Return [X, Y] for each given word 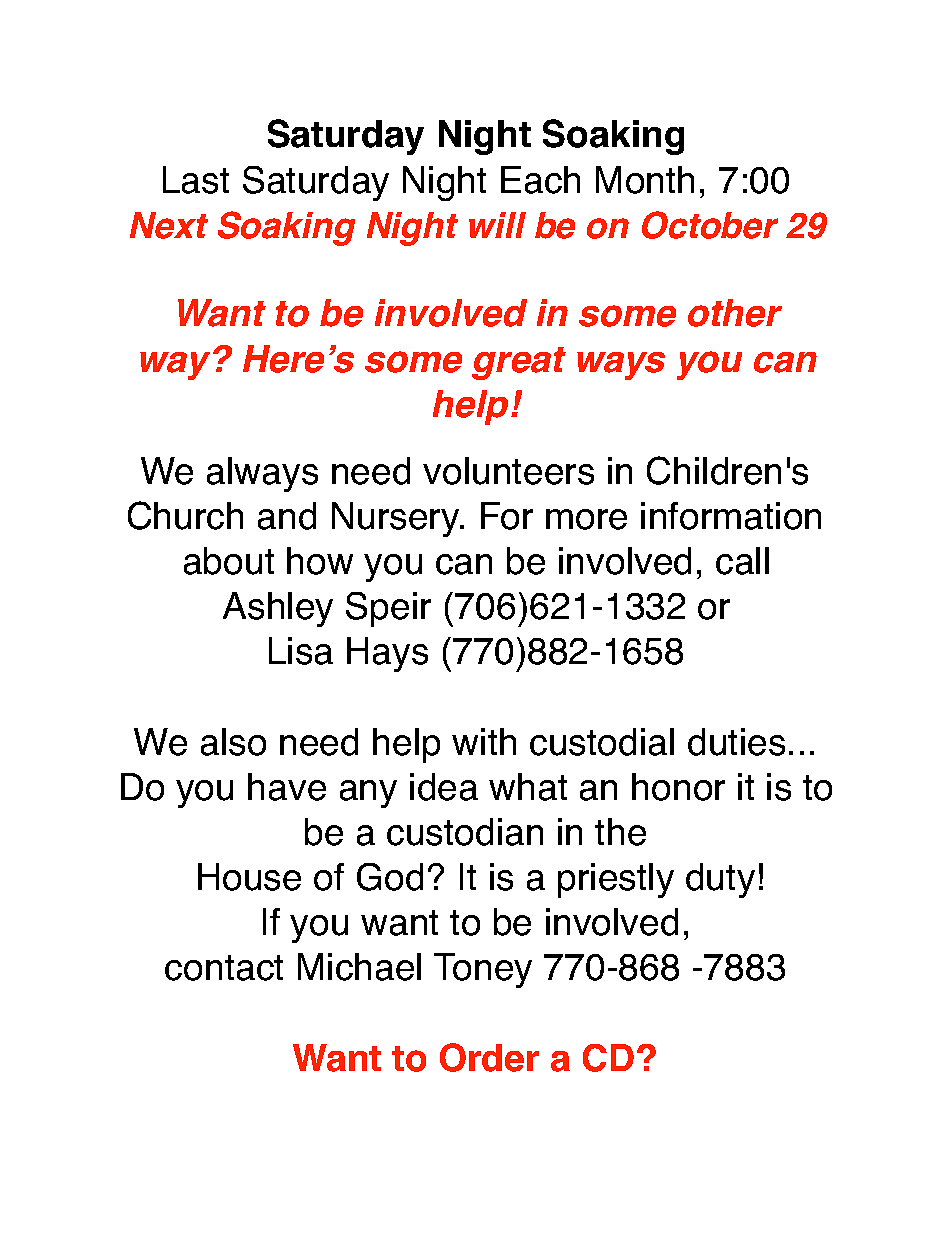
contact [224, 968]
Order [489, 1057]
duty [720, 880]
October [710, 225]
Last [196, 180]
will [497, 225]
